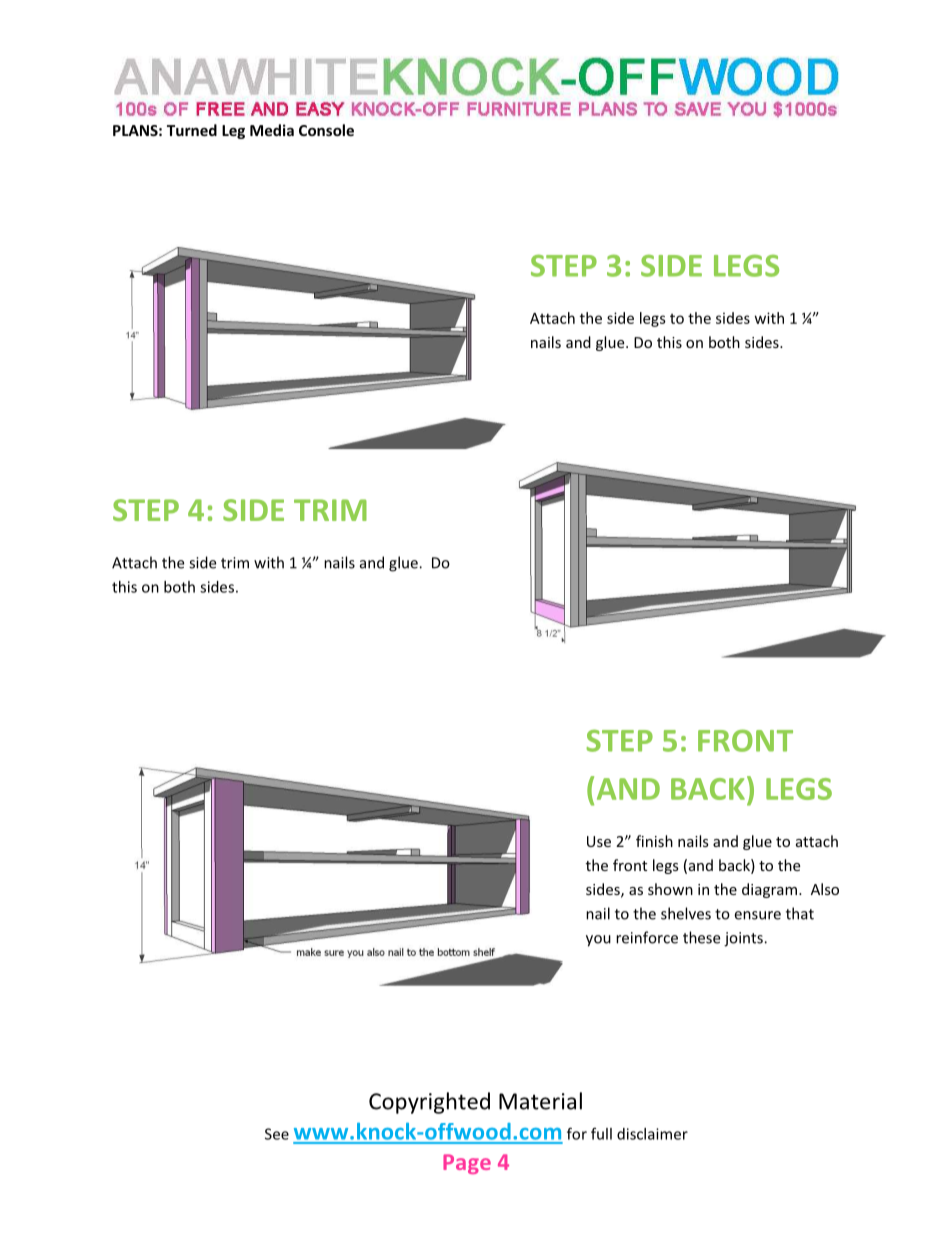  What do you see at coordinates (599, 841) in the screenshot?
I see `Use` at bounding box center [599, 841].
